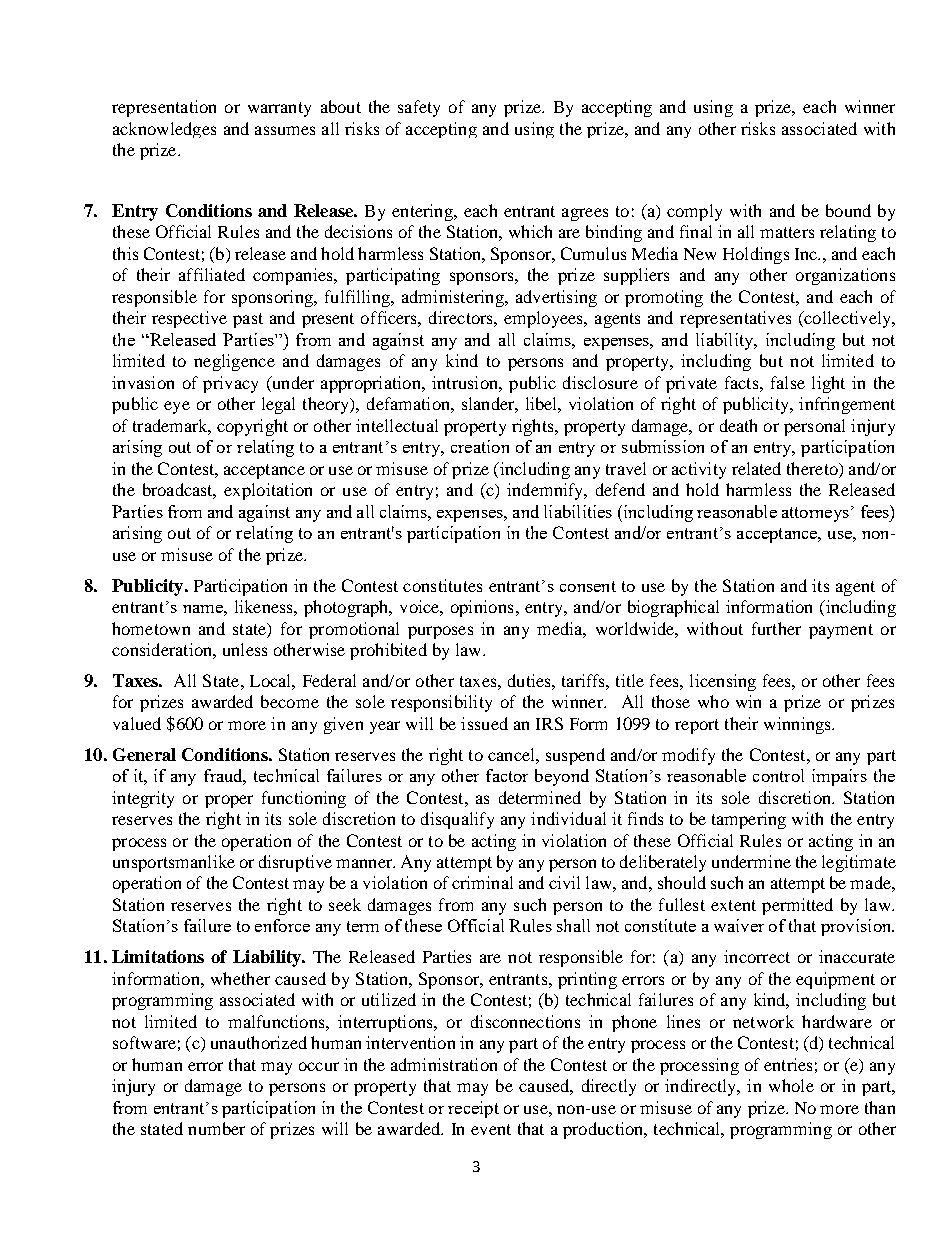 The width and height of the screenshot is (952, 1233). What do you see at coordinates (776, 628) in the screenshot?
I see `further` at bounding box center [776, 628].
